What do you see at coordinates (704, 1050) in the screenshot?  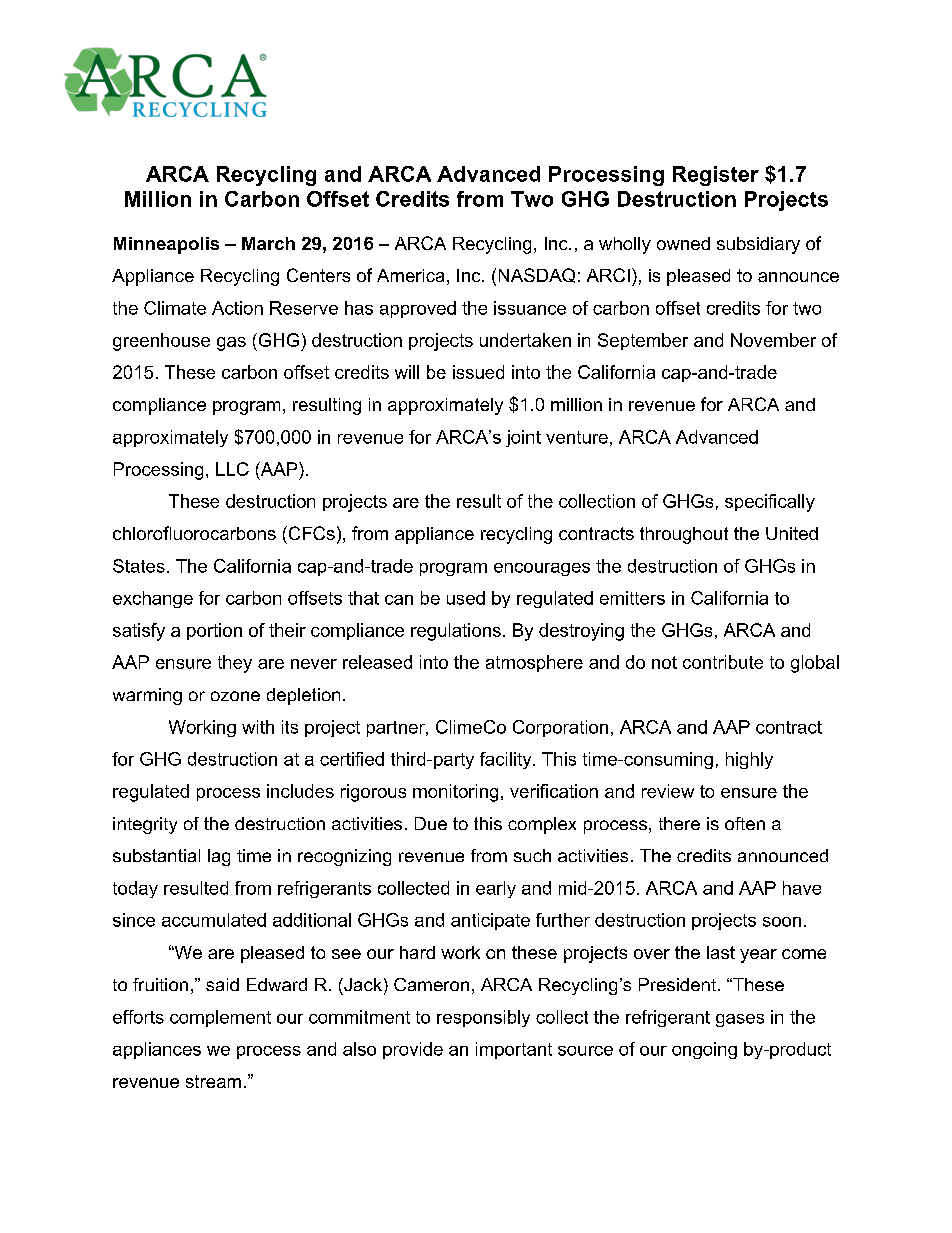 I see `ongoing` at bounding box center [704, 1050].
